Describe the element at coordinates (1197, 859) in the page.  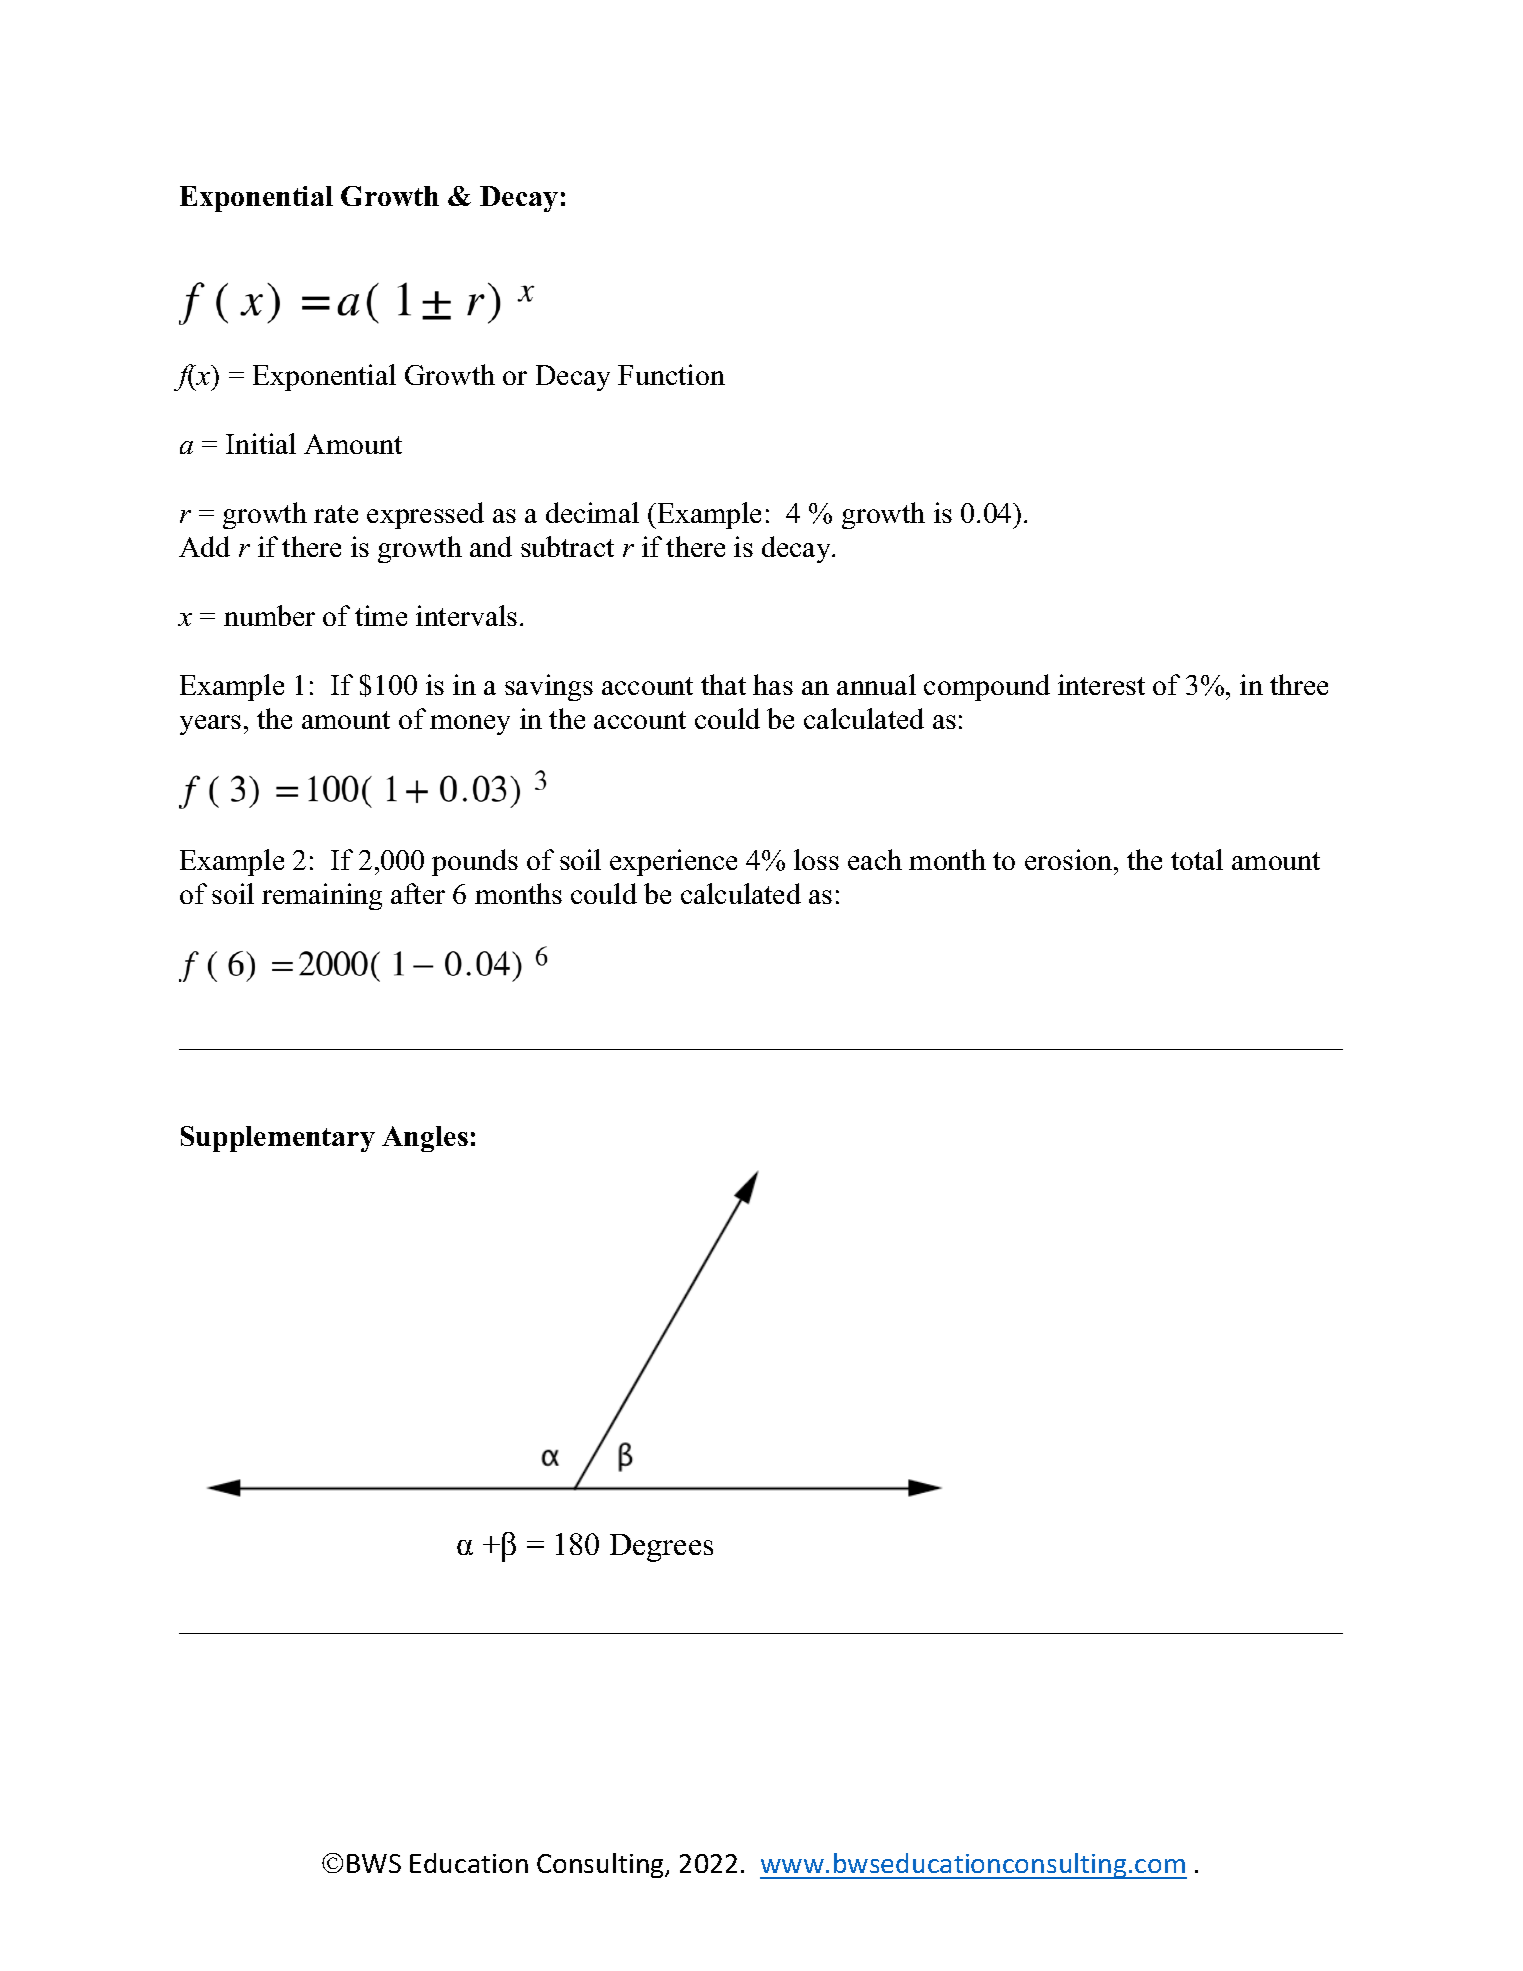
I see `total` at that location.
